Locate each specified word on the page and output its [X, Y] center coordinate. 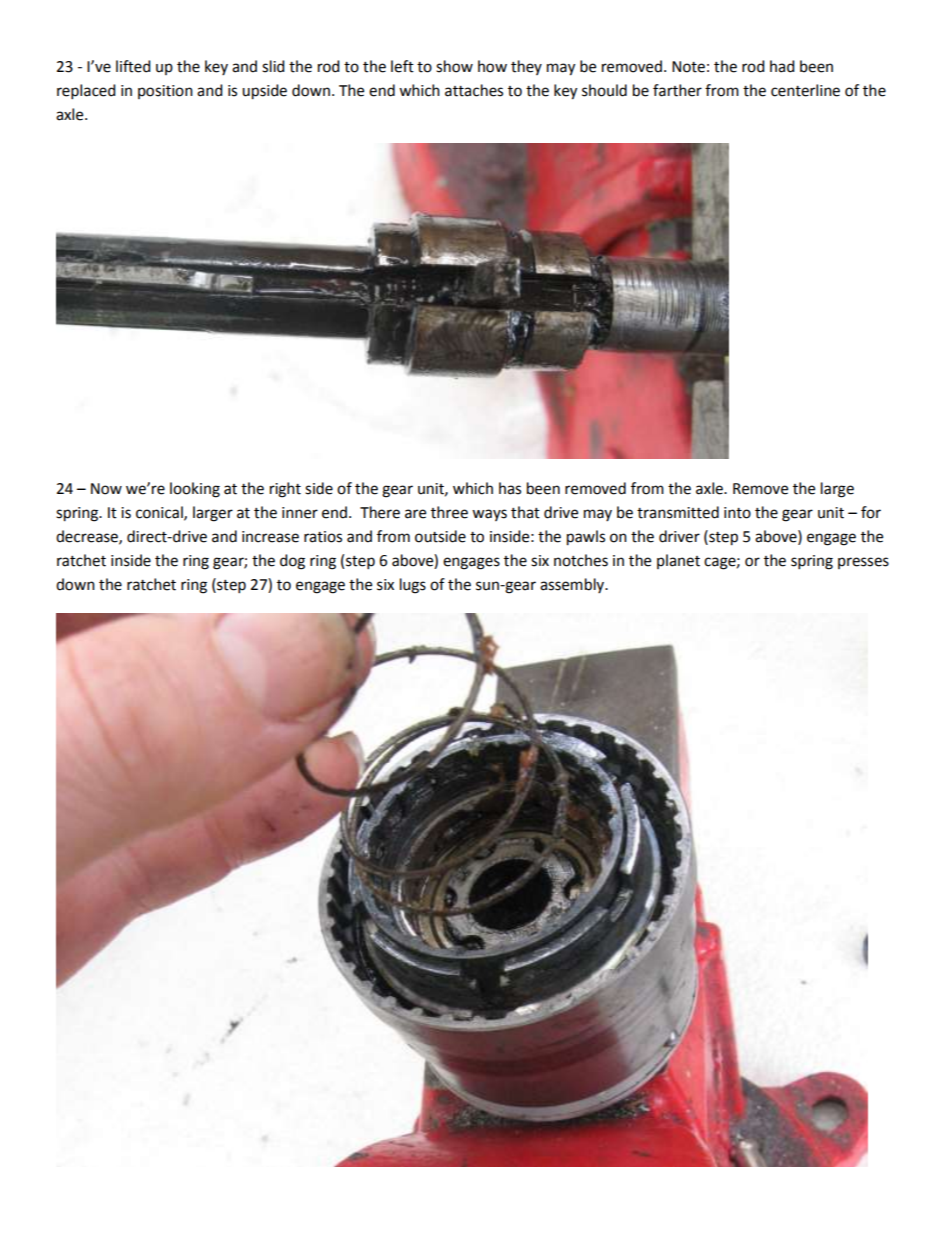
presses [863, 563]
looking [195, 490]
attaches [474, 90]
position [165, 92]
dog [292, 562]
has [510, 488]
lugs [413, 586]
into [737, 513]
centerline [805, 90]
